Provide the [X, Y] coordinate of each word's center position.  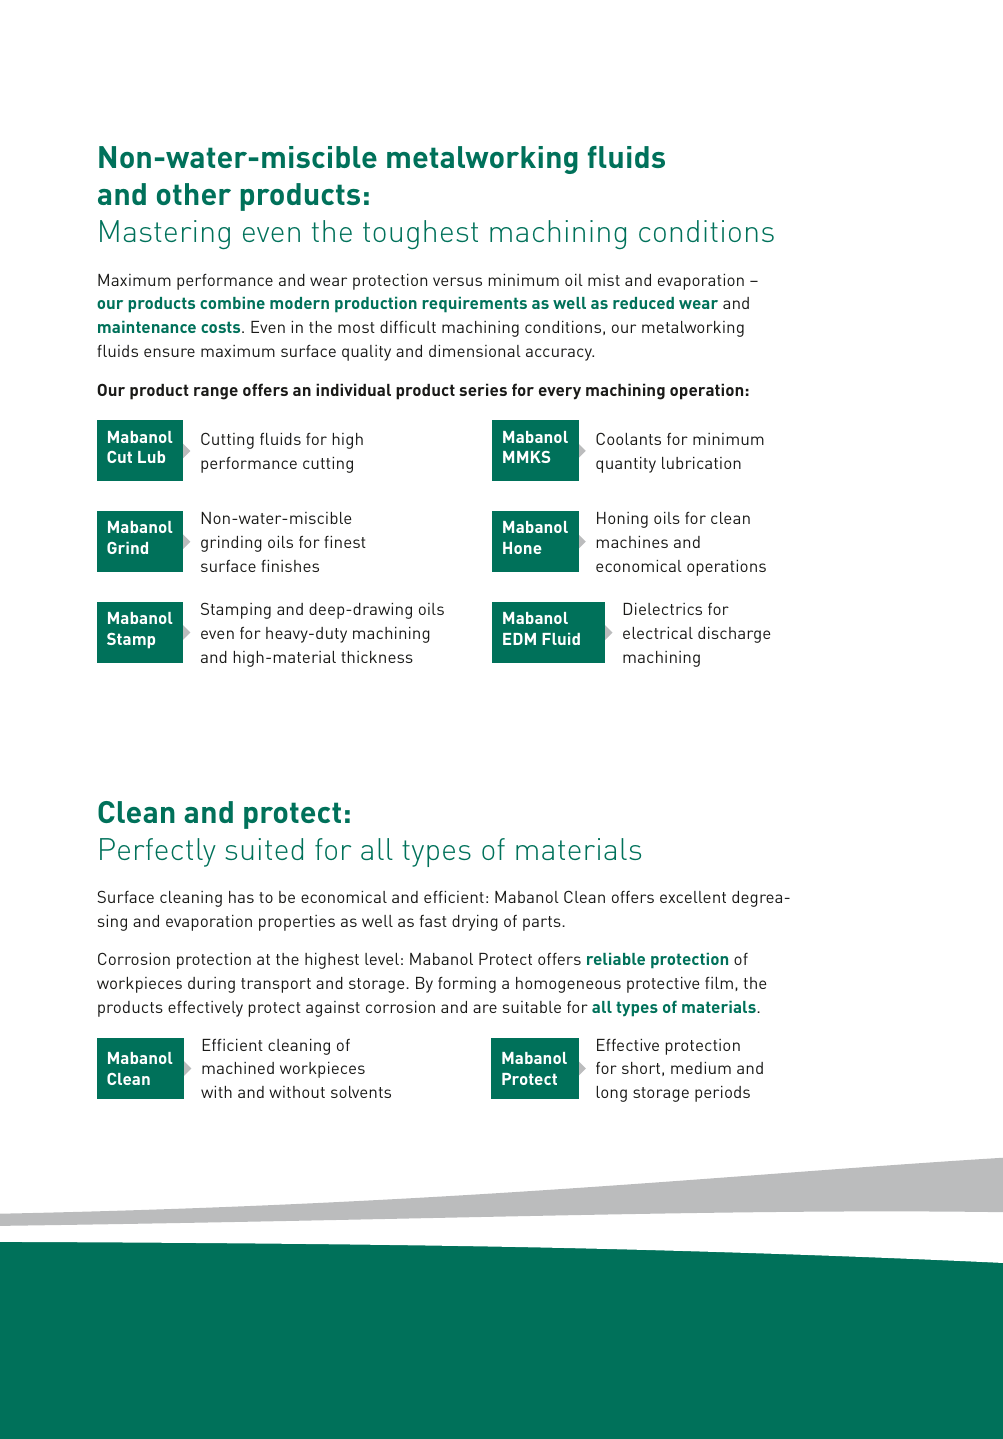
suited [264, 849]
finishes [290, 566]
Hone [522, 548]
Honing [622, 520]
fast [433, 921]
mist [604, 280]
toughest [420, 234]
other [194, 194]
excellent [693, 897]
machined [238, 1068]
